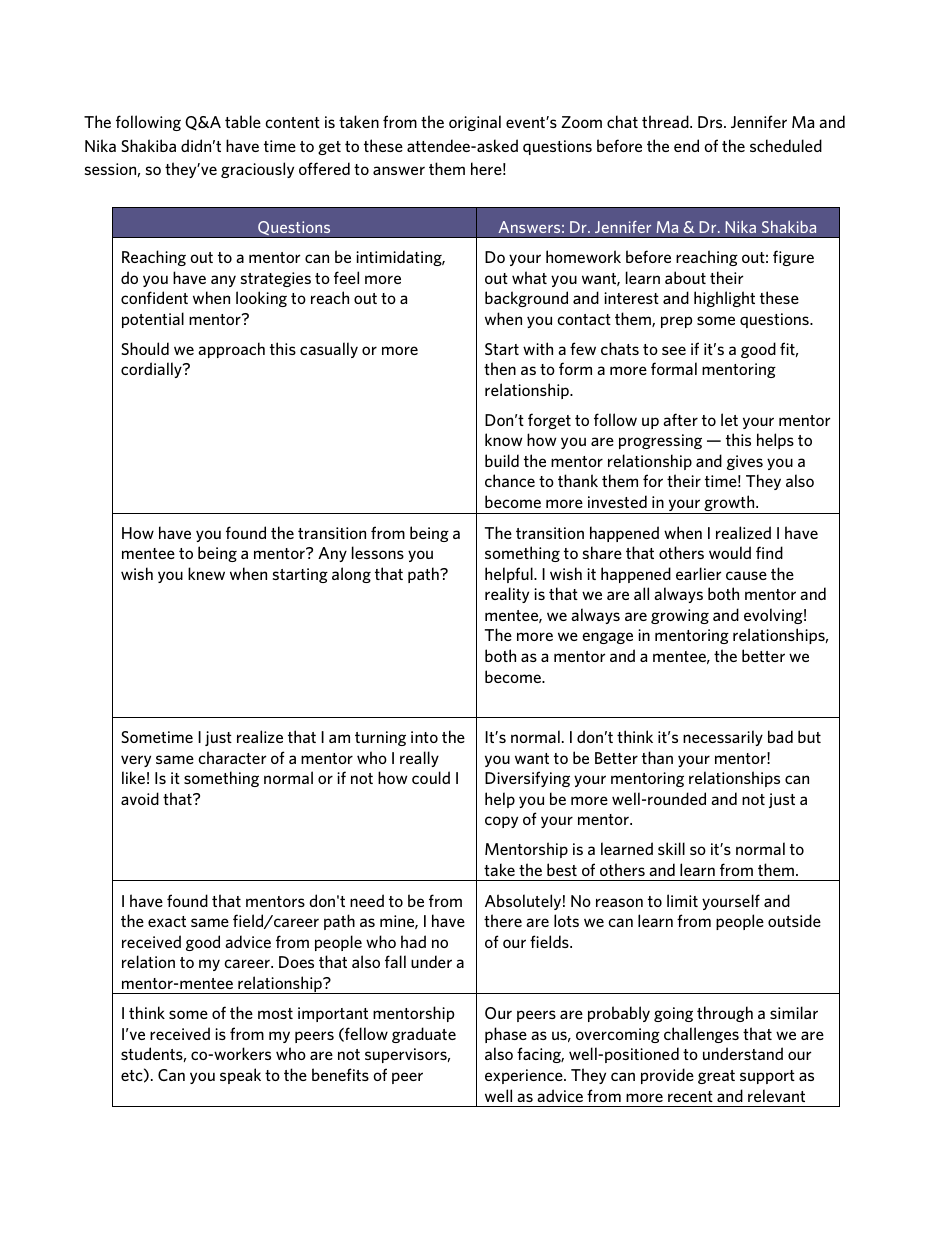 This screenshot has height=1233, width=952. Describe the element at coordinates (206, 573) in the screenshot. I see `knew` at that location.
